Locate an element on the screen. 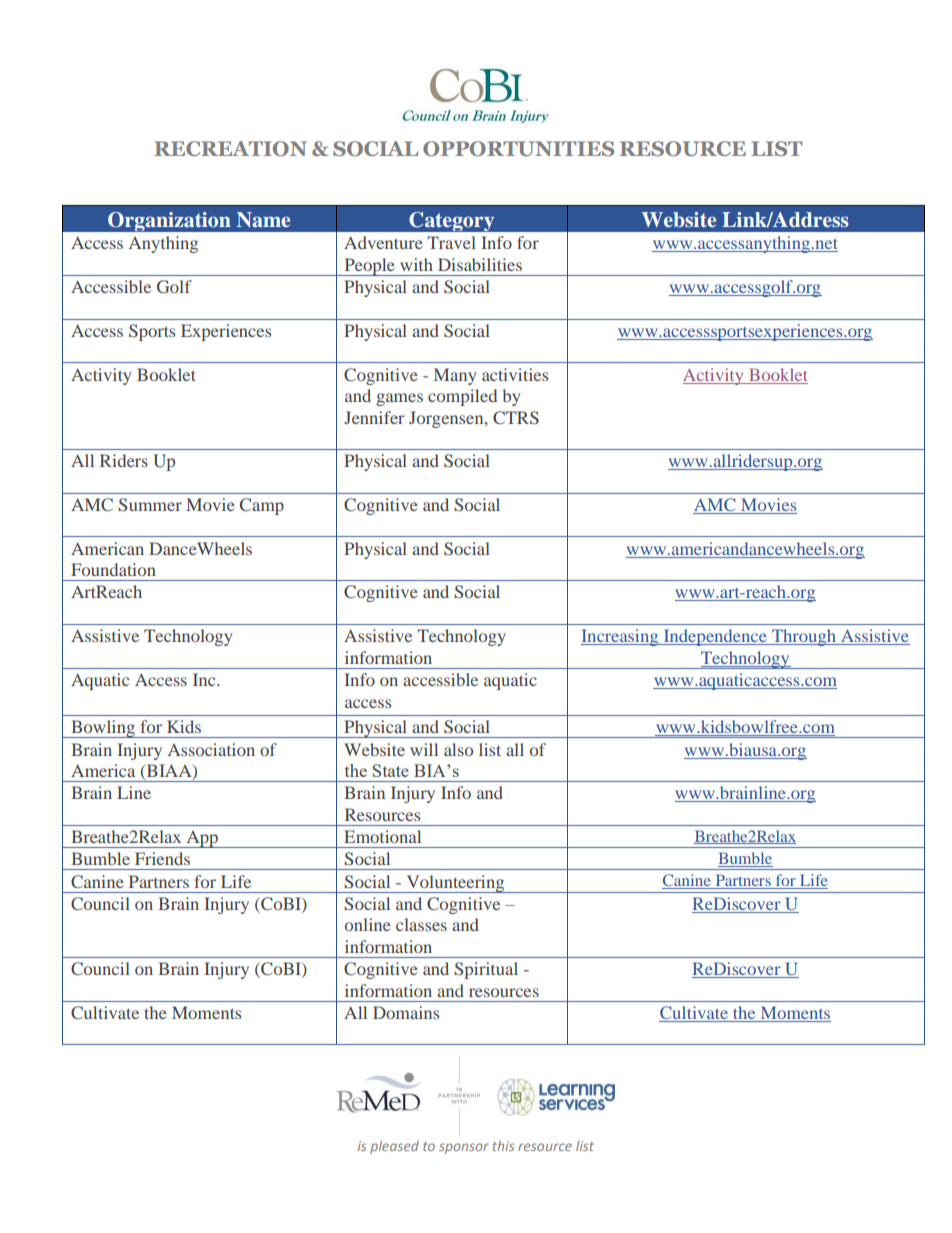 This screenshot has height=1233, width=952. also is located at coordinates (458, 749).
